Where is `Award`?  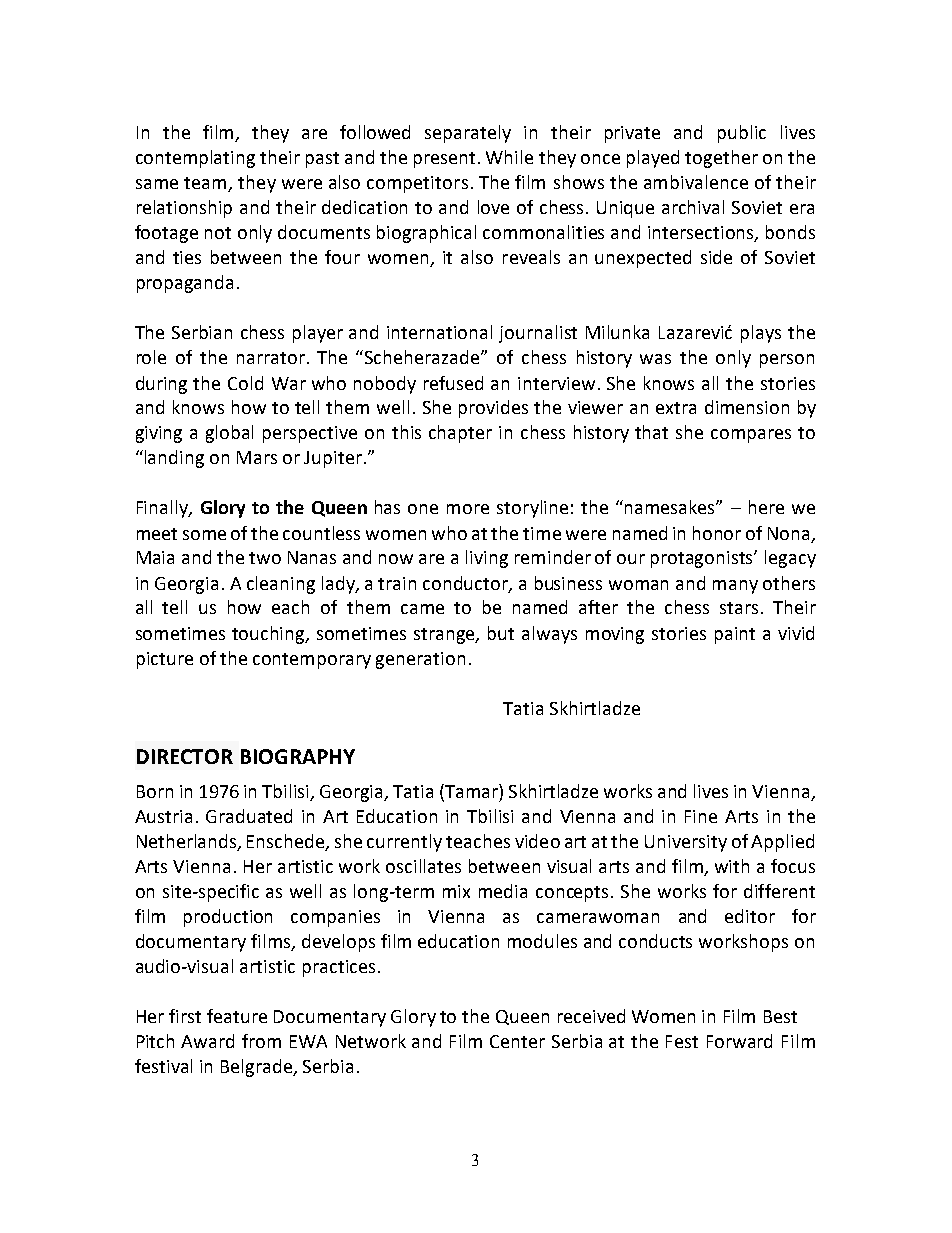 Award is located at coordinates (207, 1041).
